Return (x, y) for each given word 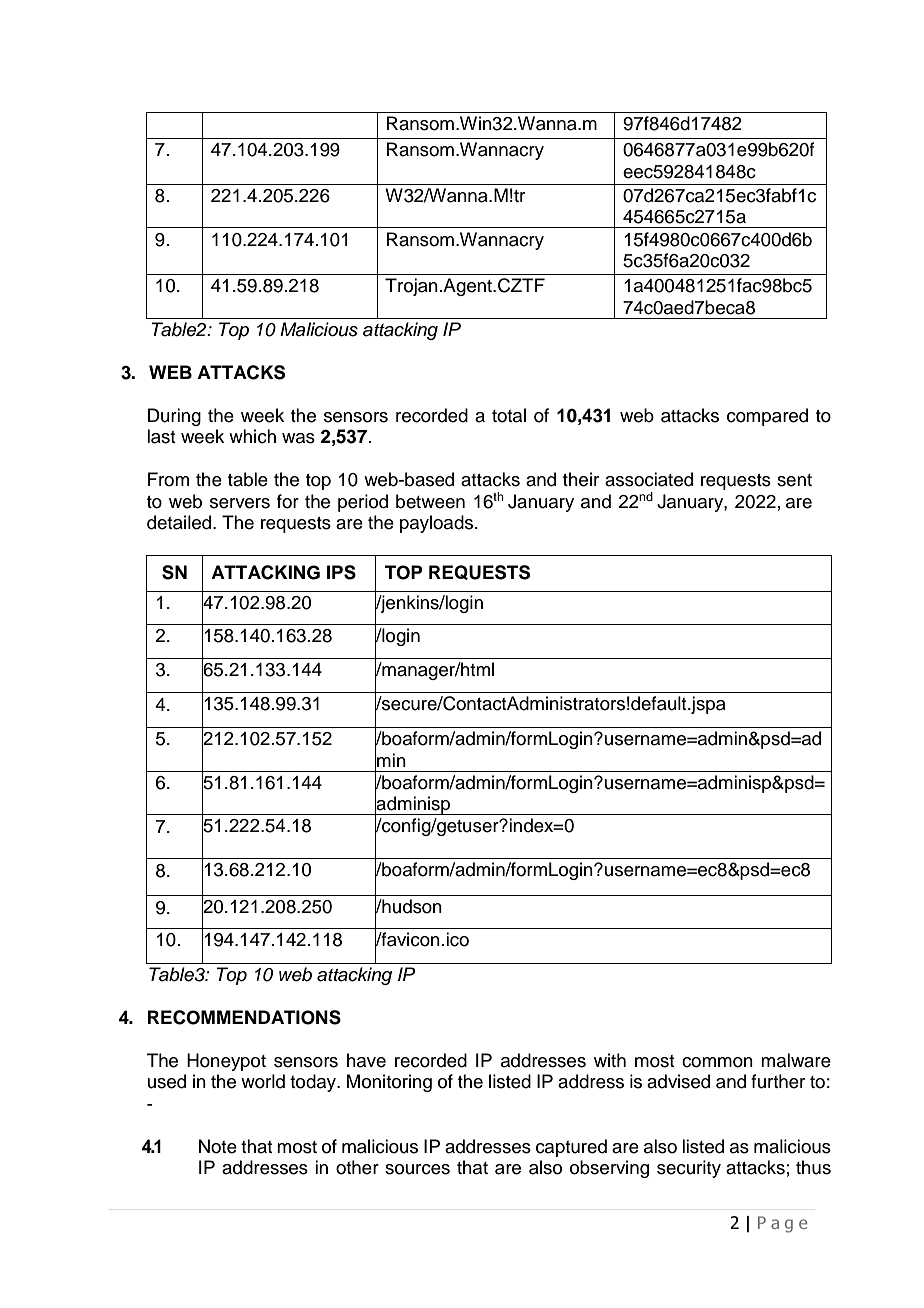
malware (796, 1060)
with (610, 1060)
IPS (341, 572)
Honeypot (226, 1062)
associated (649, 479)
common (717, 1062)
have (366, 1060)
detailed (179, 522)
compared (767, 417)
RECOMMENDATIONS (244, 1017)
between (430, 501)
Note (218, 1146)
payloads (438, 524)
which (252, 436)
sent (794, 480)
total (509, 415)
